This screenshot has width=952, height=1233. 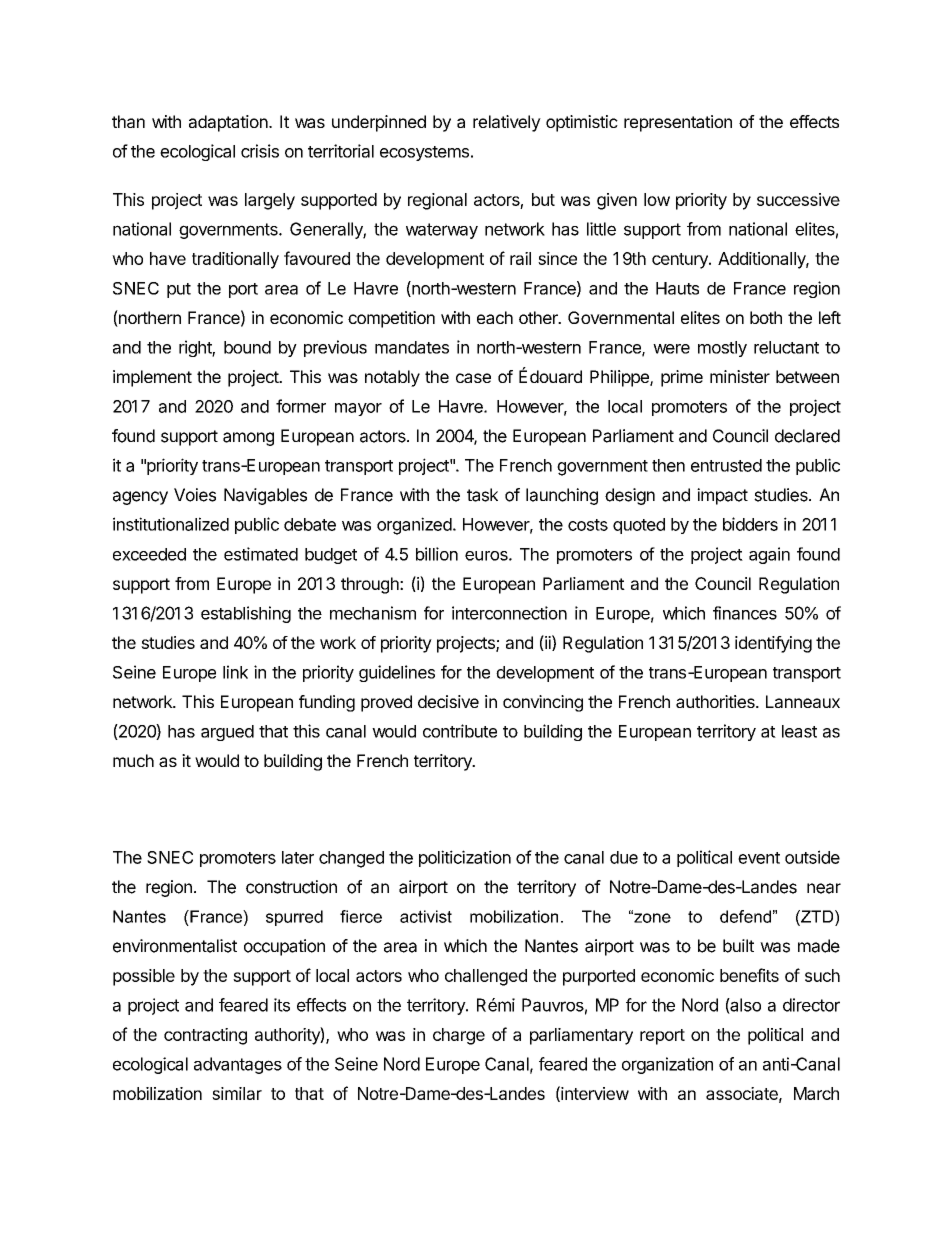 I want to click on charge, so click(x=459, y=1036).
